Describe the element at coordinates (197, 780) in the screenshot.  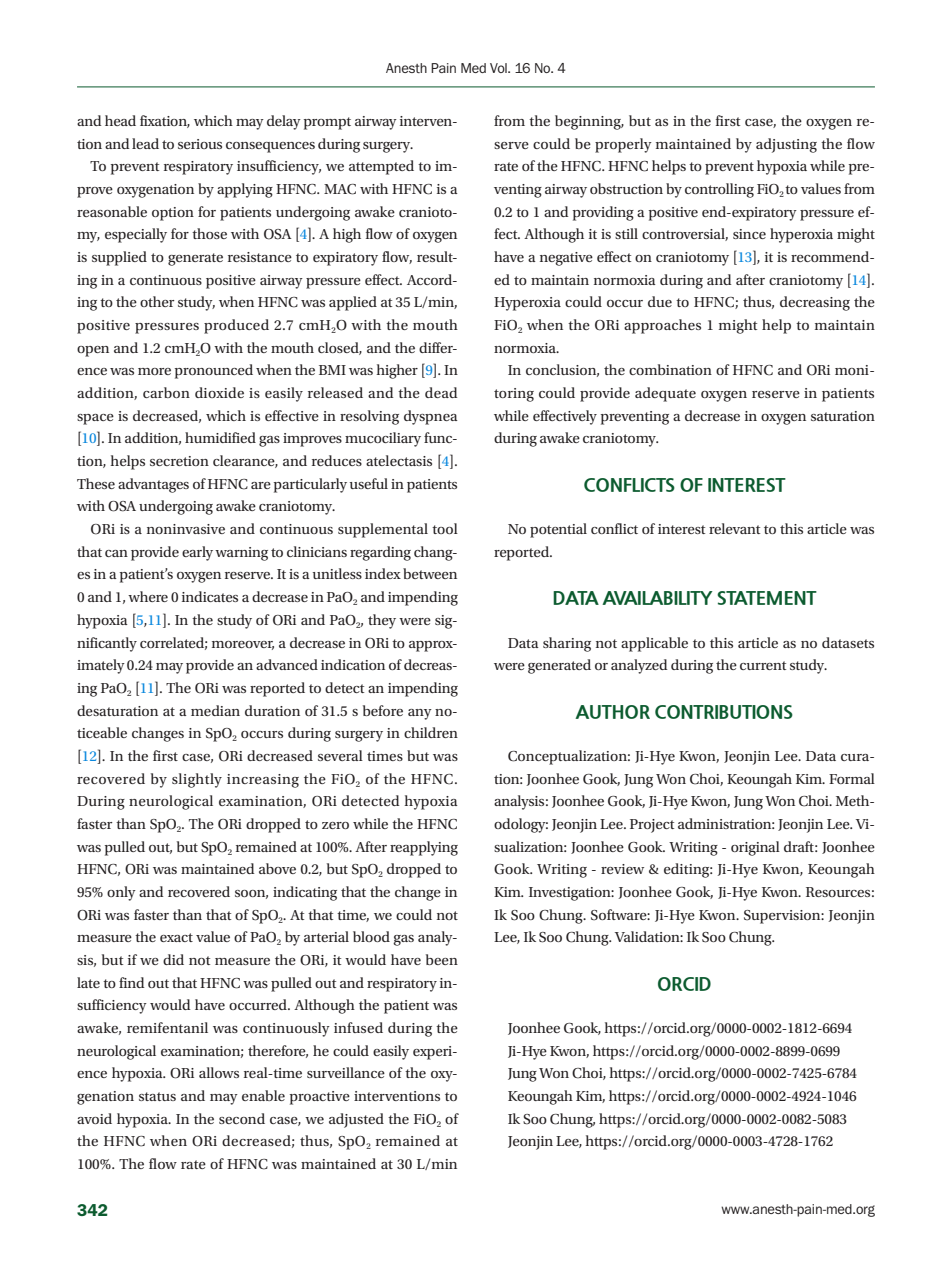
I see `slightly` at that location.
